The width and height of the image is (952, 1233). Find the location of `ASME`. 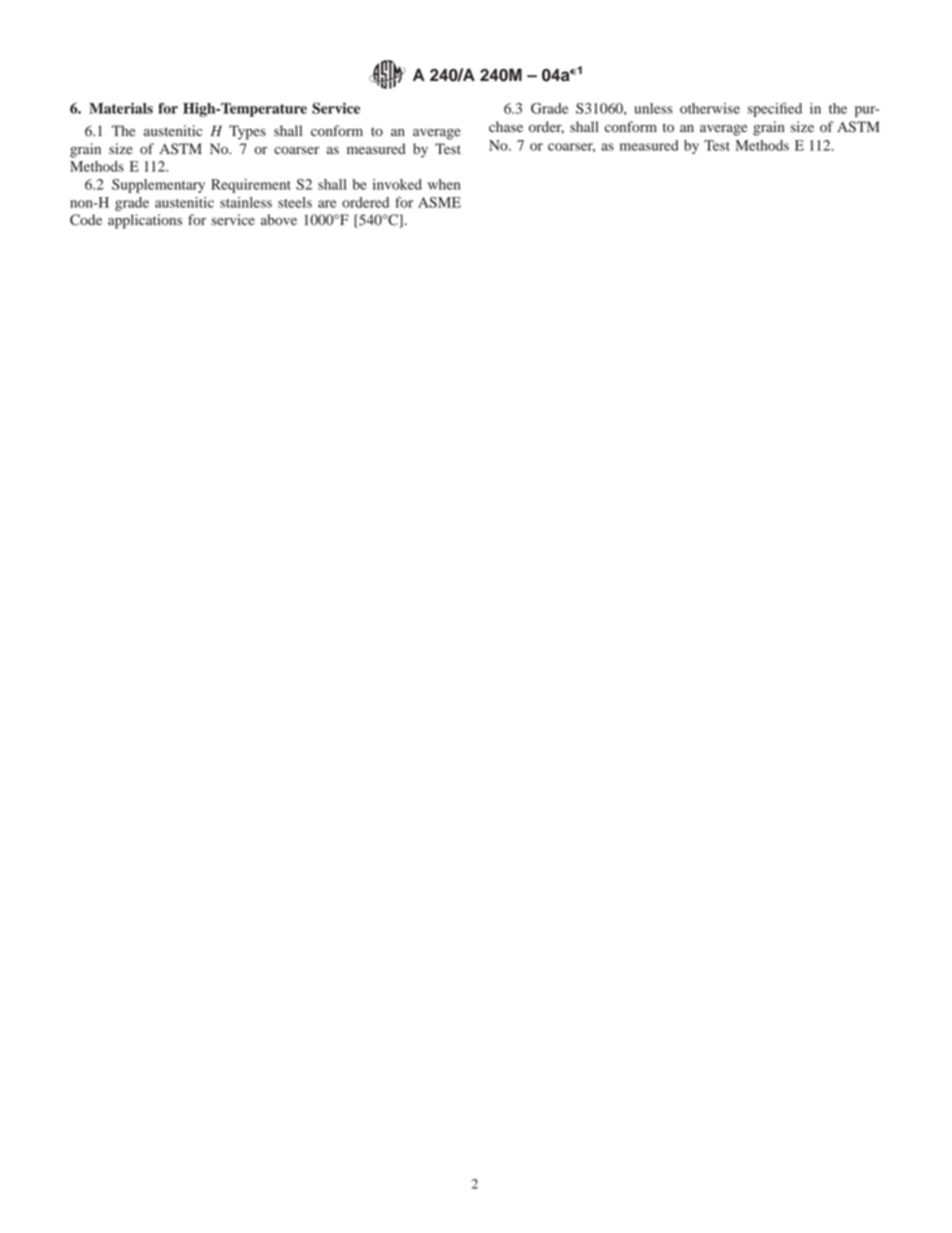

ASME is located at coordinates (439, 202).
